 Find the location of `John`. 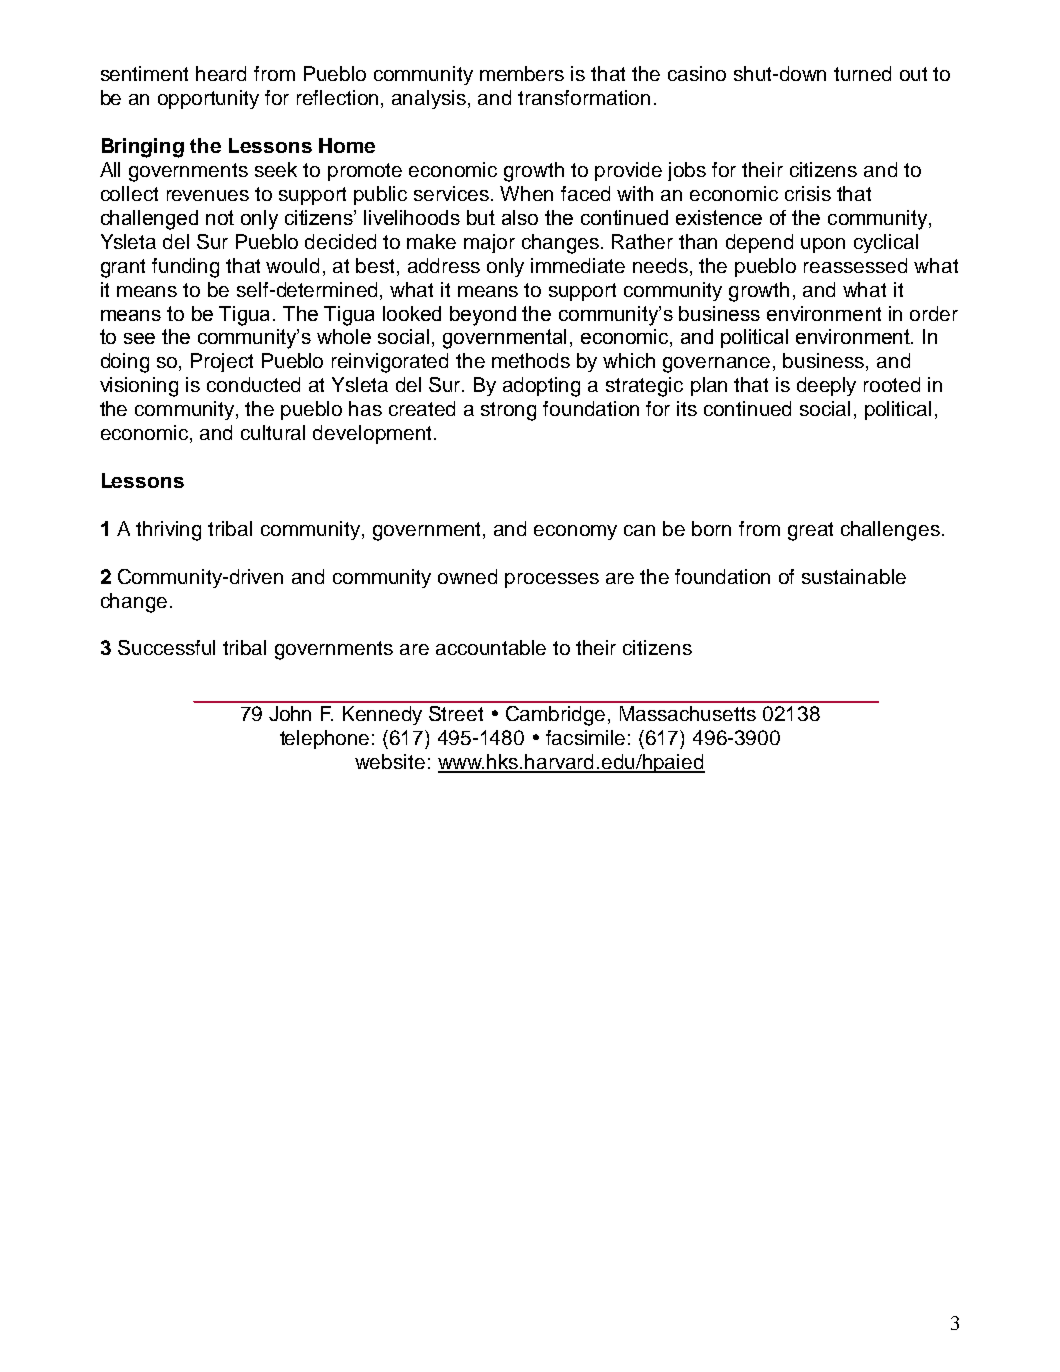

John is located at coordinates (290, 713).
